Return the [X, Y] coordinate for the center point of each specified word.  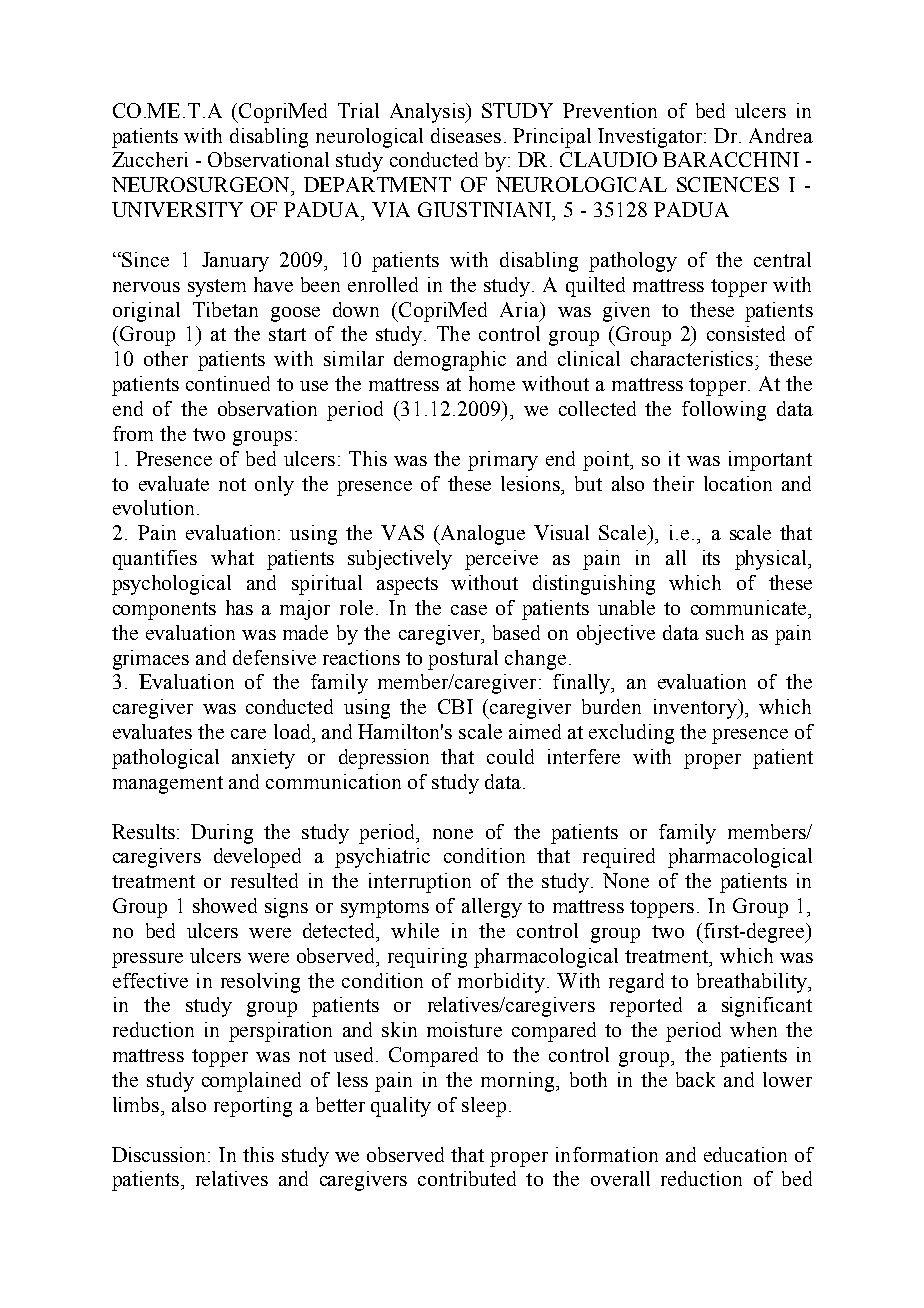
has [239, 607]
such [725, 632]
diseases [466, 135]
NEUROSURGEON [202, 184]
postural [463, 660]
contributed [467, 1178]
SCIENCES [728, 184]
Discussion [160, 1154]
